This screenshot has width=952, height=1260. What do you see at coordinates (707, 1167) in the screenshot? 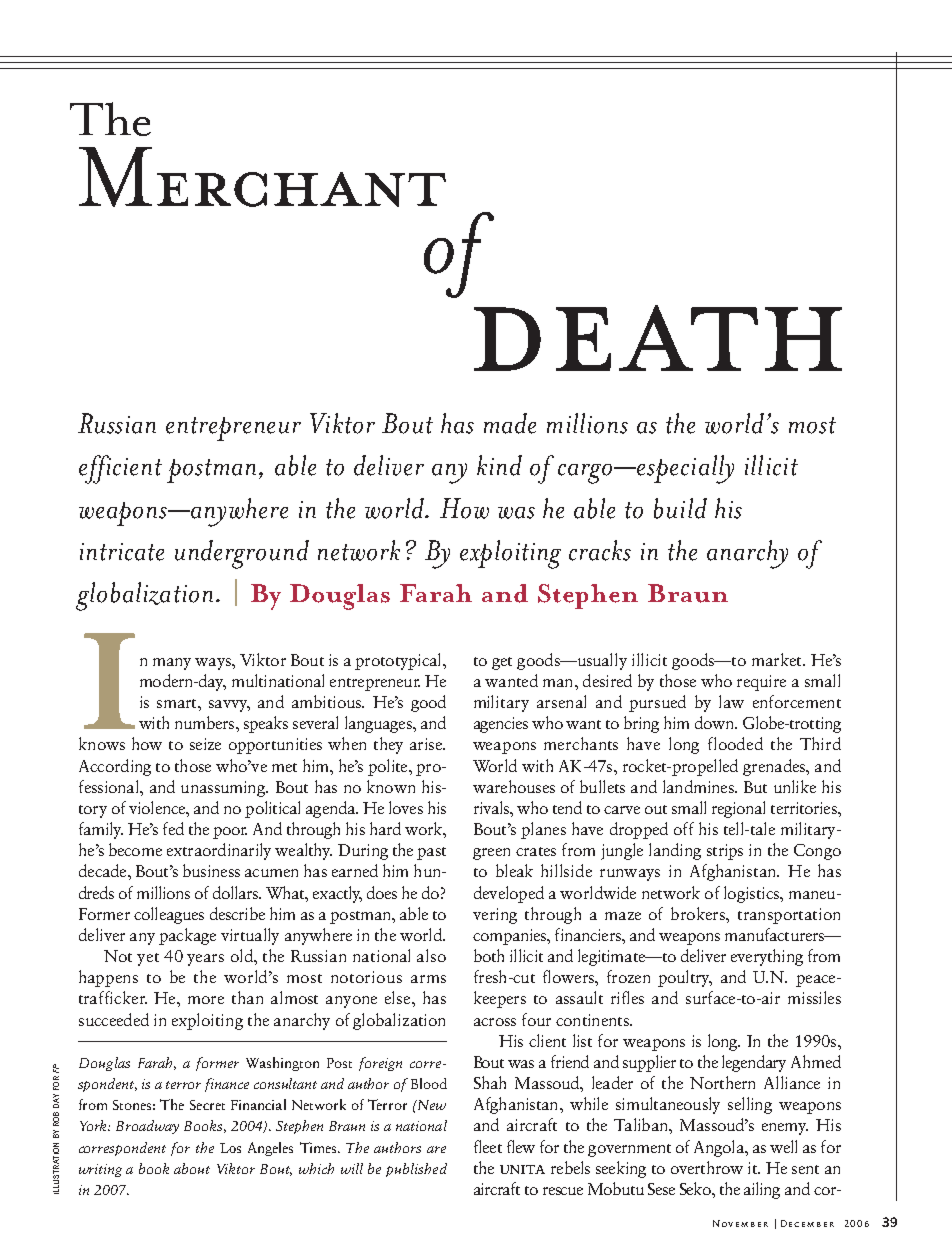
I see `overthrow` at bounding box center [707, 1167].
